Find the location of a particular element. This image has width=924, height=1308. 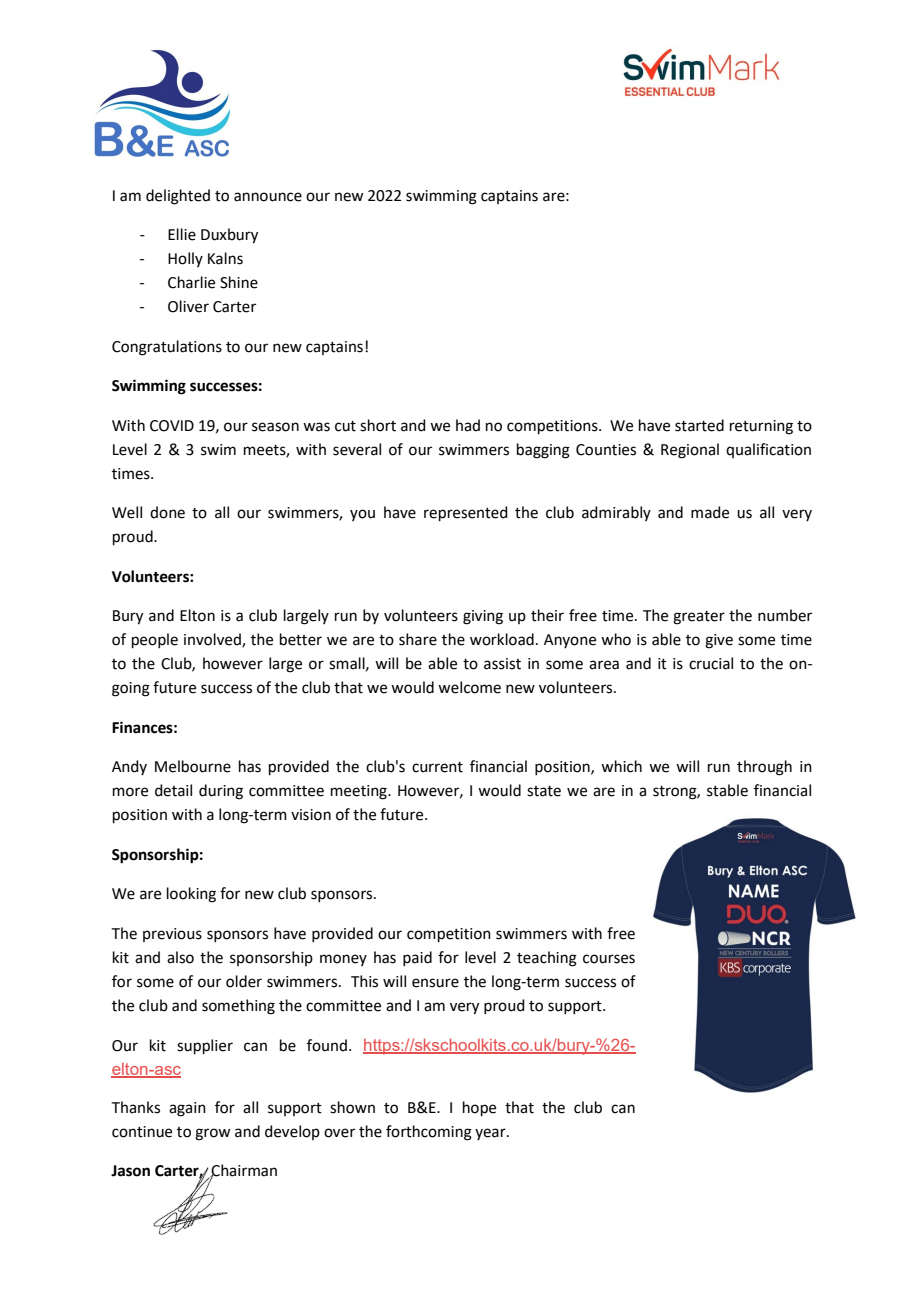

Ellie is located at coordinates (182, 234).
